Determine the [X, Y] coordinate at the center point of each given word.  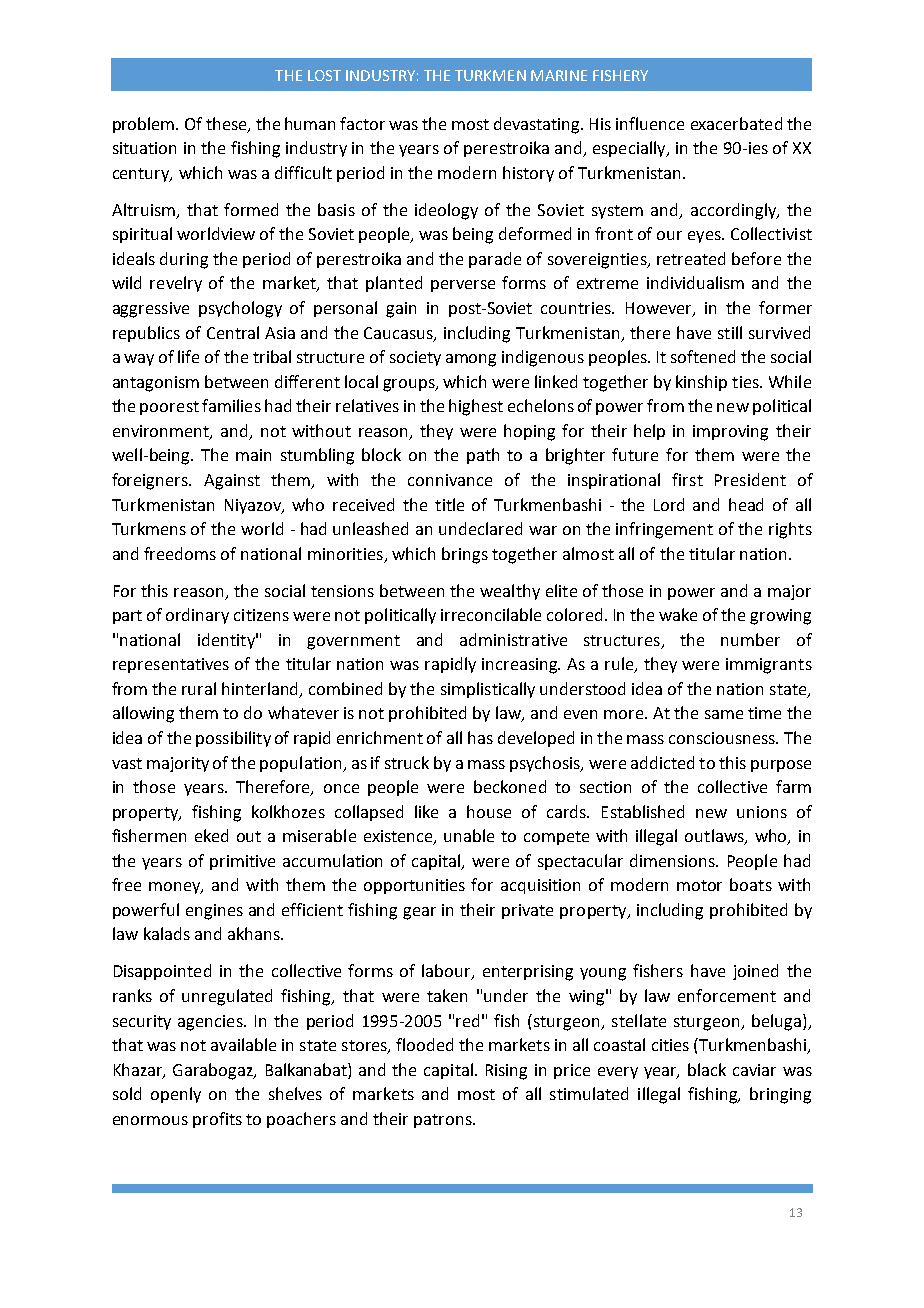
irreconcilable [491, 614]
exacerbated [736, 123]
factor [362, 123]
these [227, 124]
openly [176, 1095]
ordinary [197, 616]
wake [678, 614]
